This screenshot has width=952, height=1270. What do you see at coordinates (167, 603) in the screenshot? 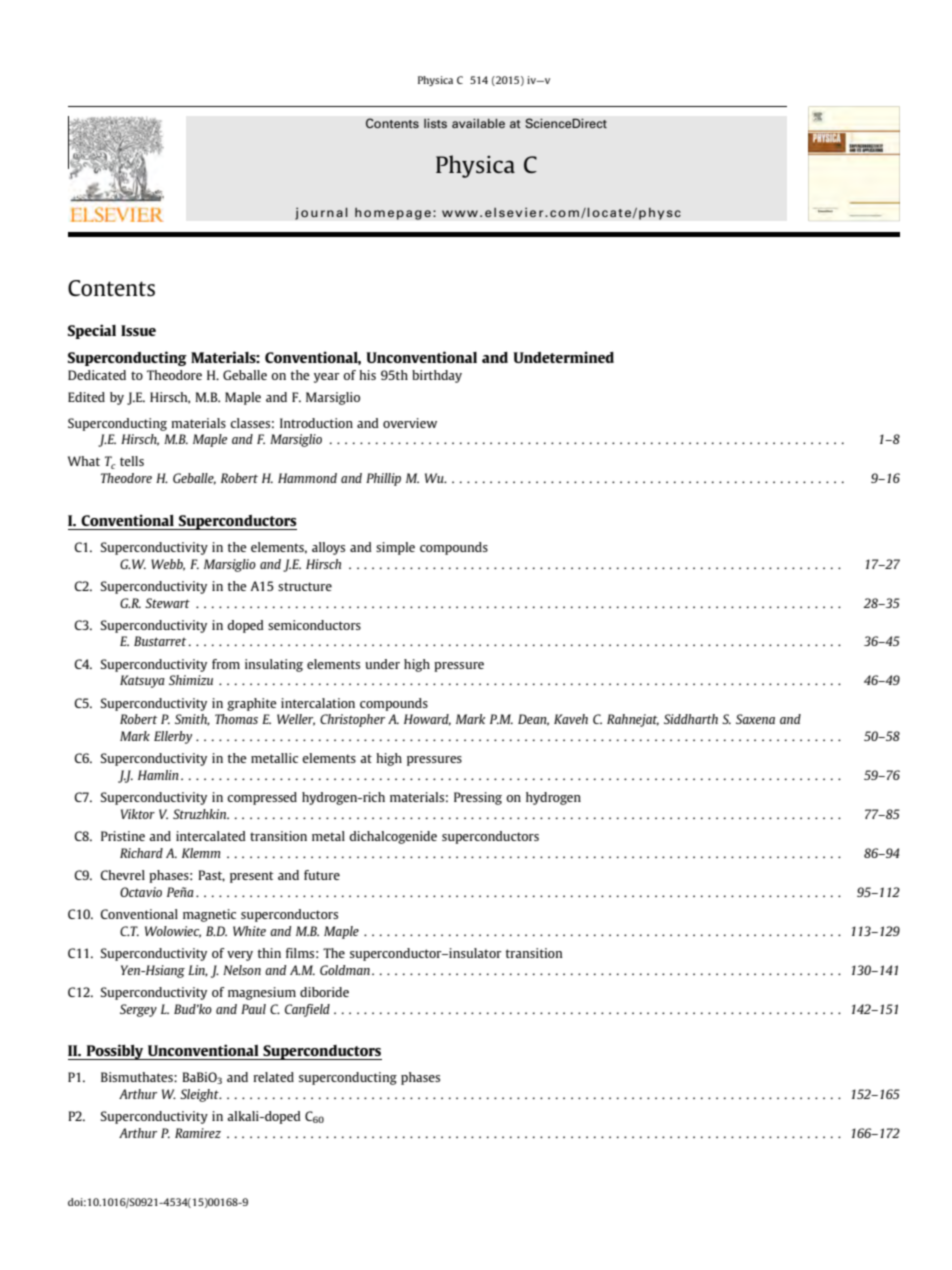
I see `Stewart` at bounding box center [167, 603].
